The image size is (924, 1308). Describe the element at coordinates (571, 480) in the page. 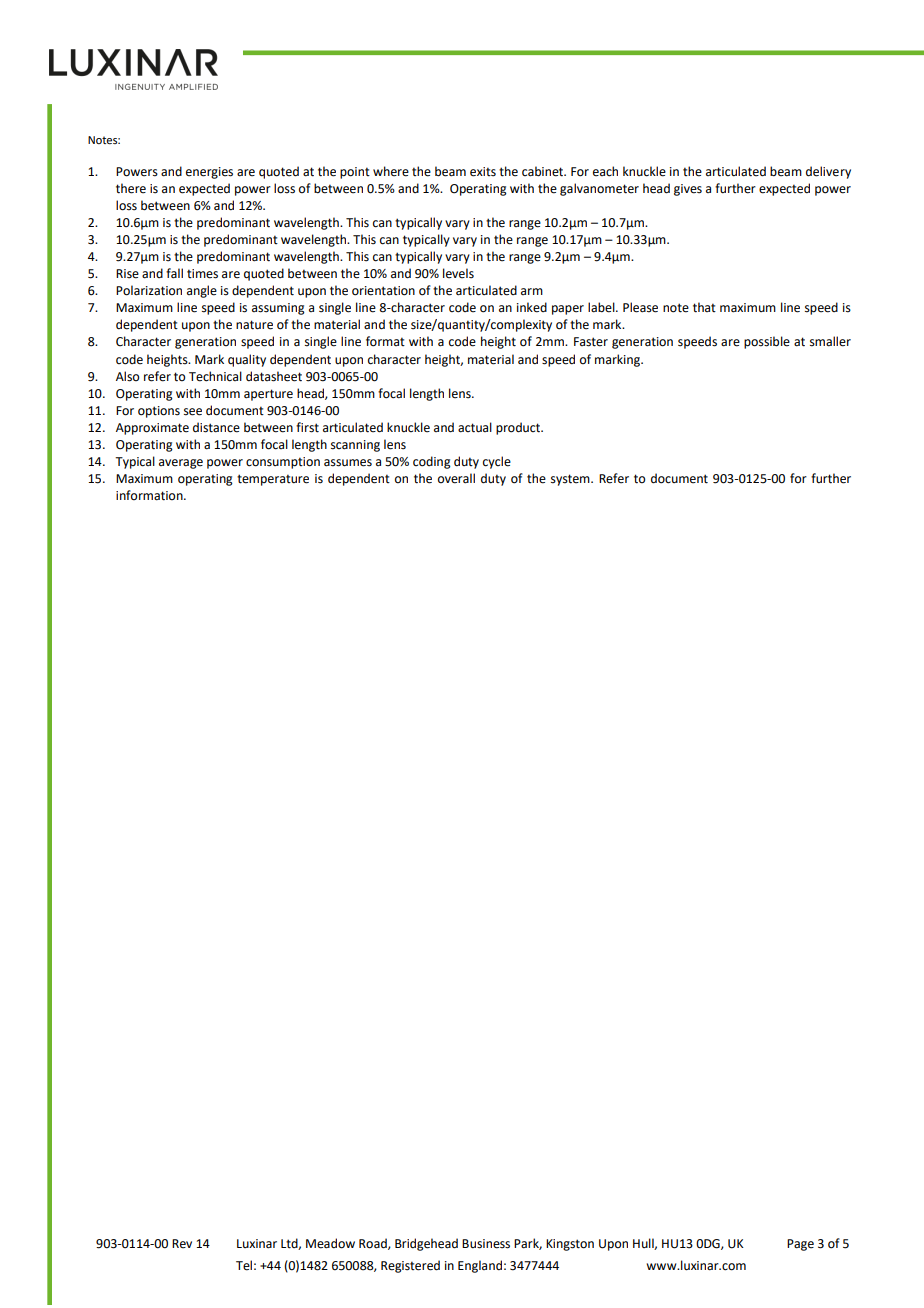

I see `system` at that location.
